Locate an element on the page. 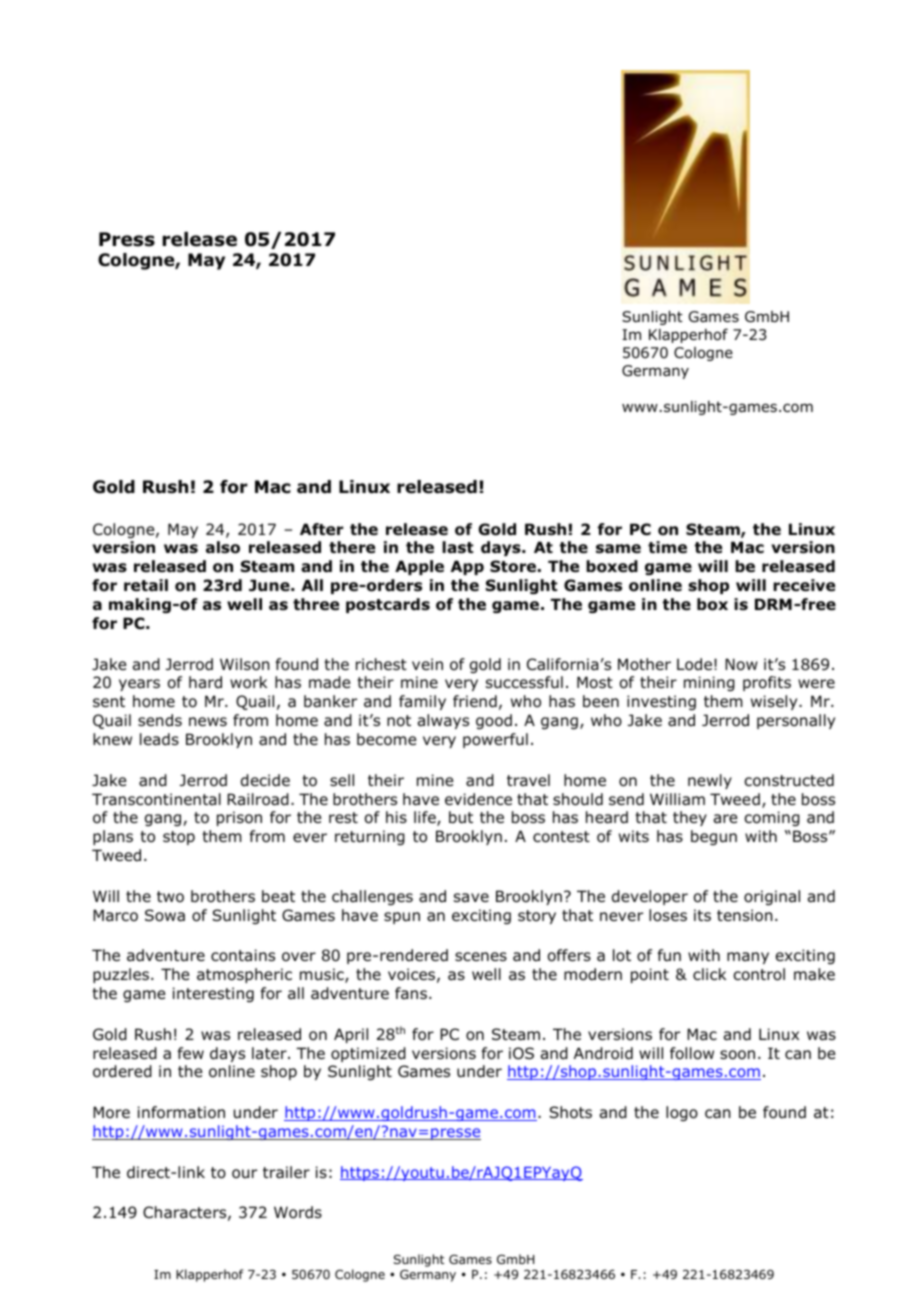  our is located at coordinates (244, 1174).
